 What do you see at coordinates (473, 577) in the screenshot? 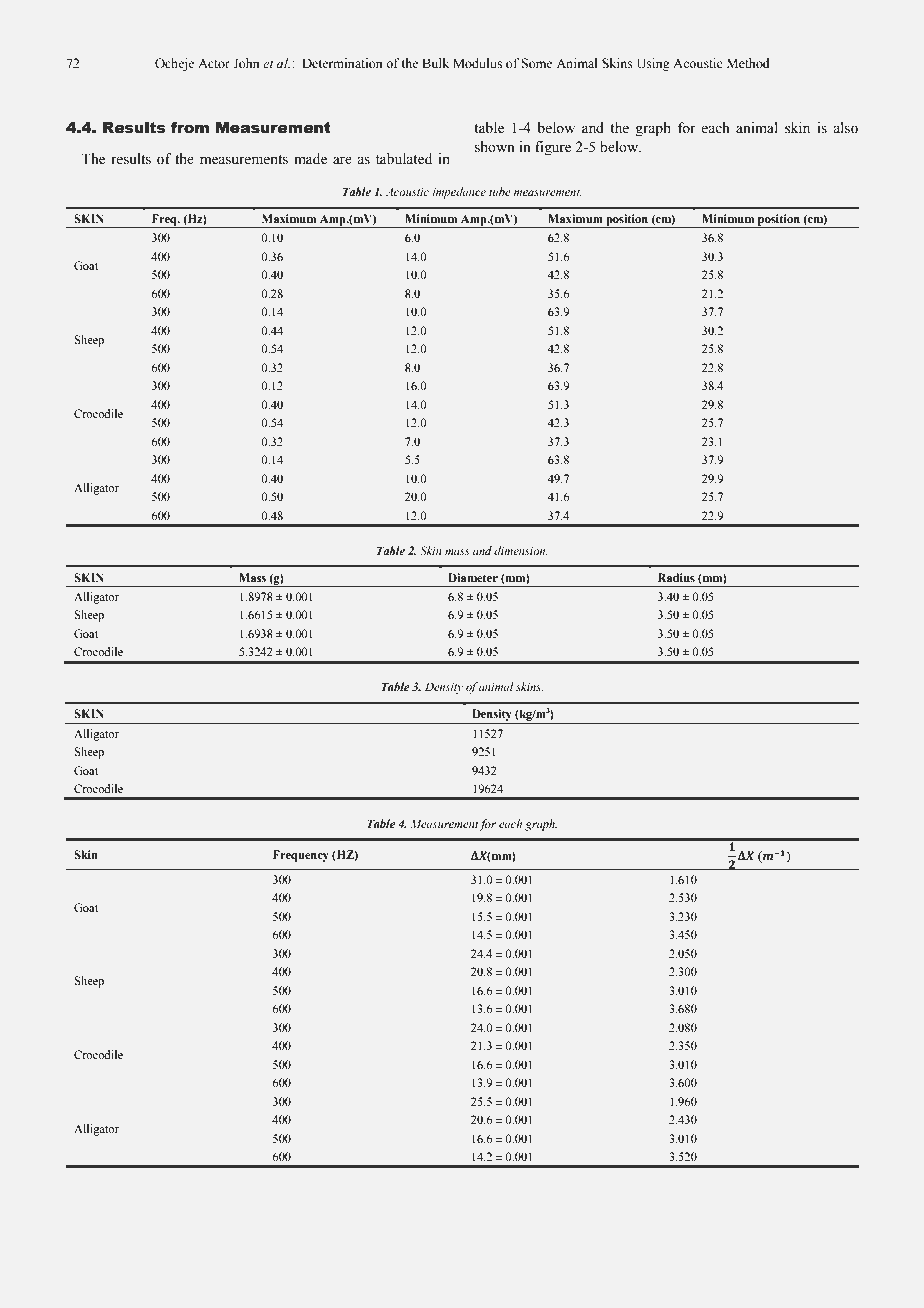
I see `Diameter` at bounding box center [473, 577].
